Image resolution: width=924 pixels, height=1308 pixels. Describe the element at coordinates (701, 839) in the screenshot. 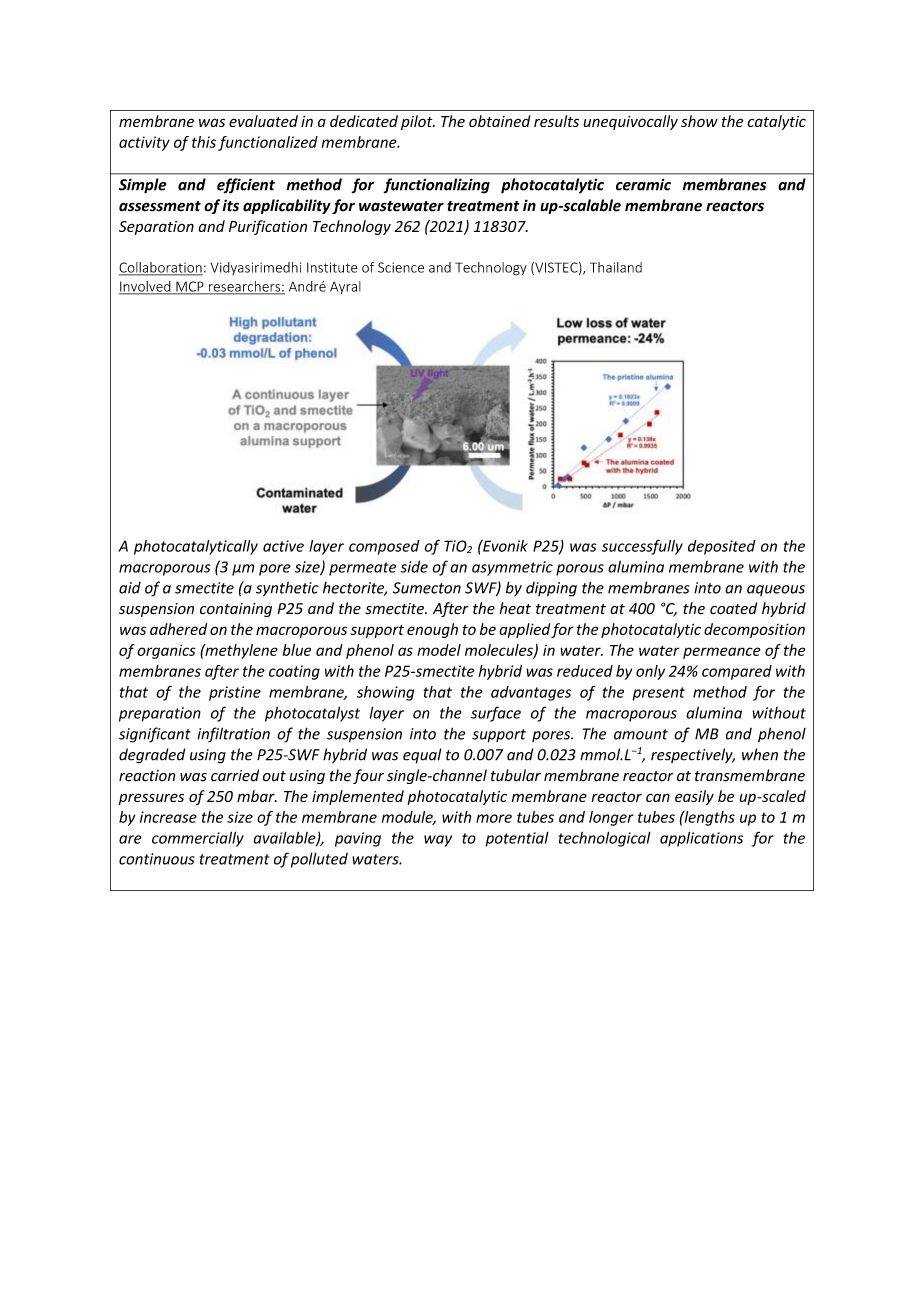

I see `applications` at that location.
